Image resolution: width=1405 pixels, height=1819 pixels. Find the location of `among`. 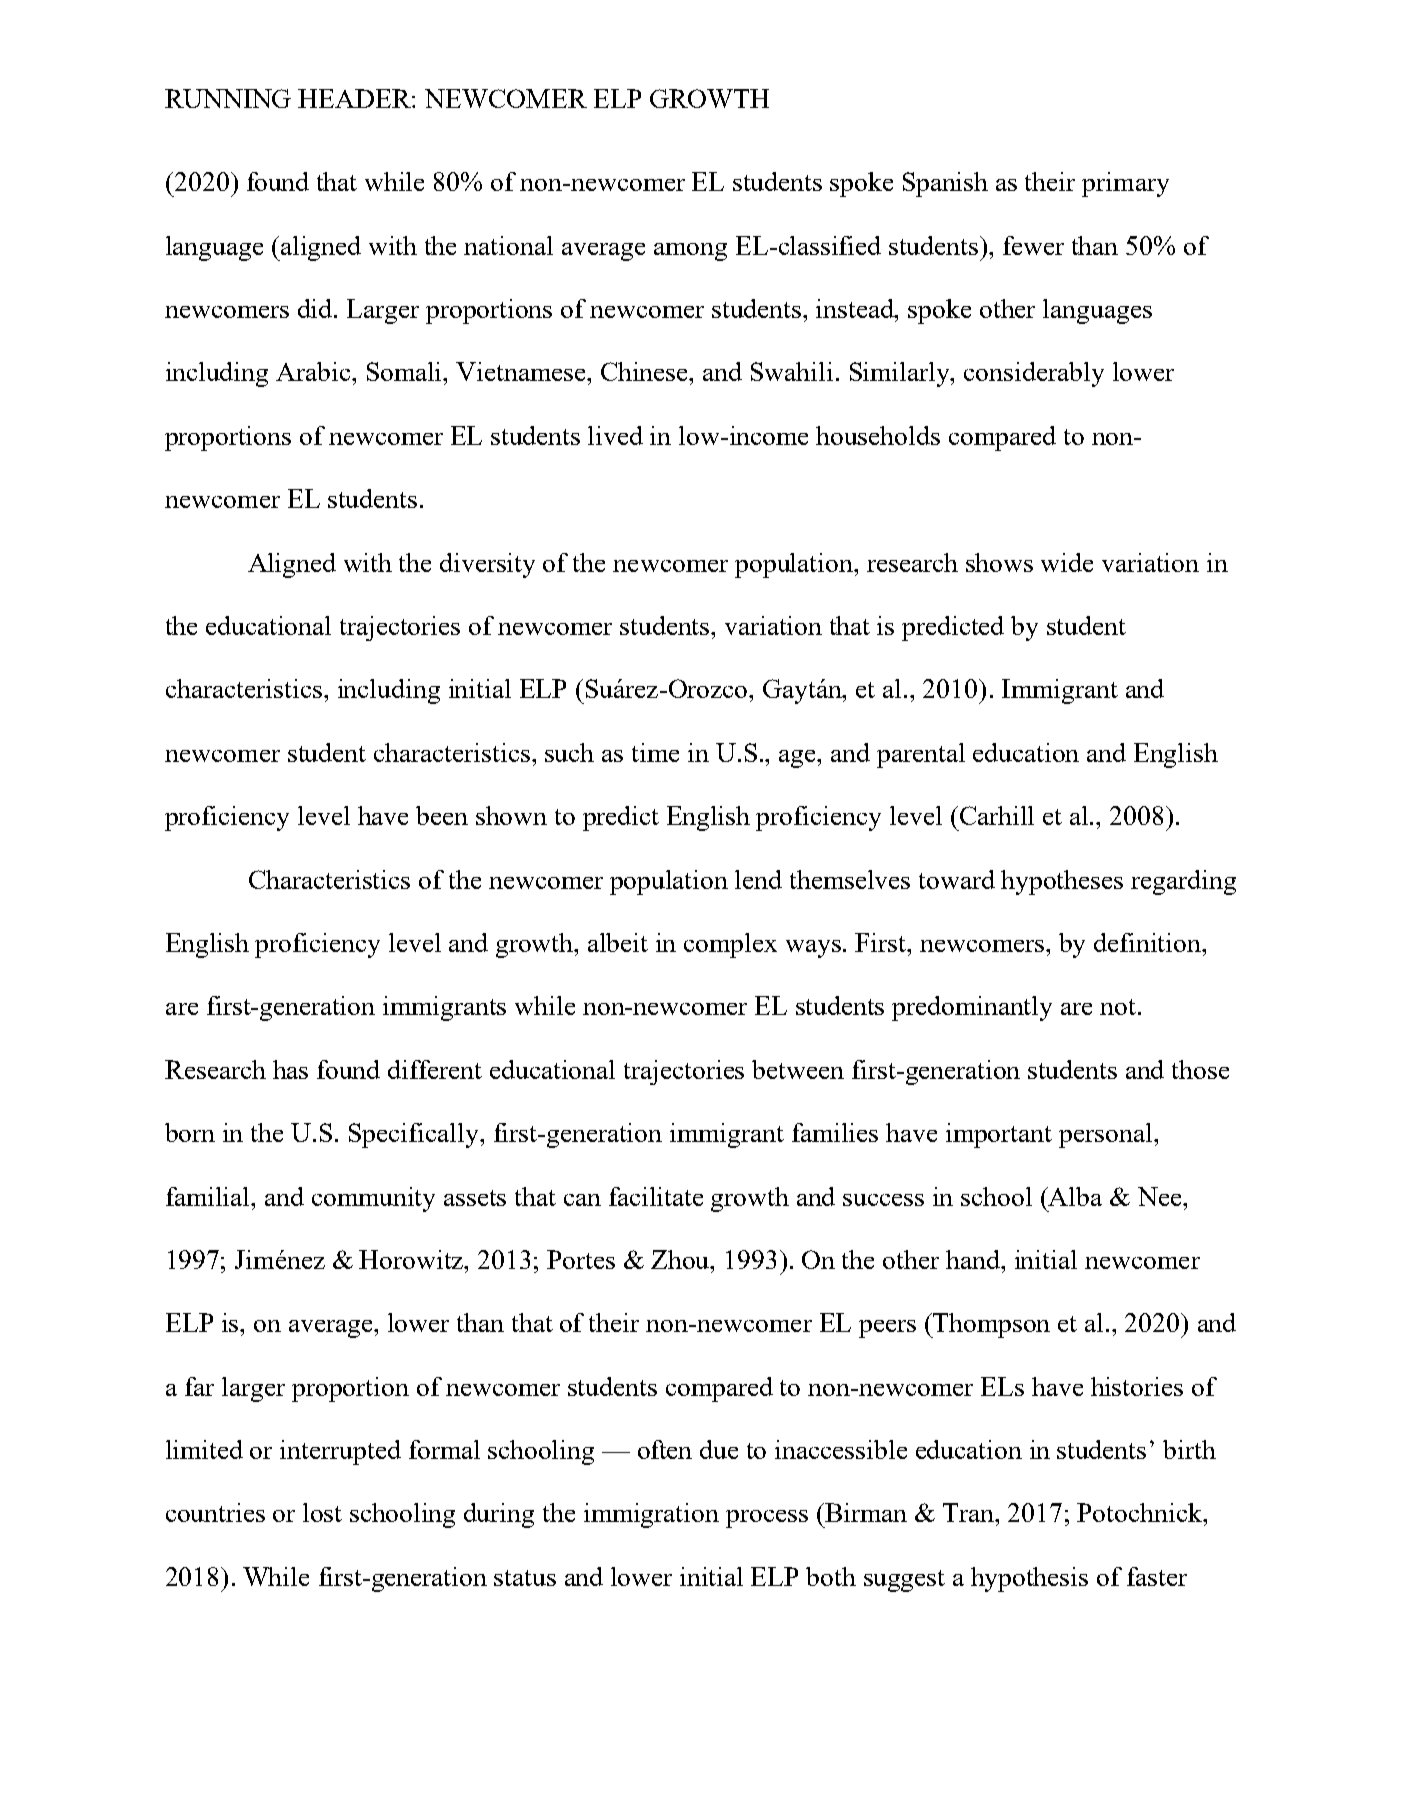

among is located at coordinates (690, 252).
